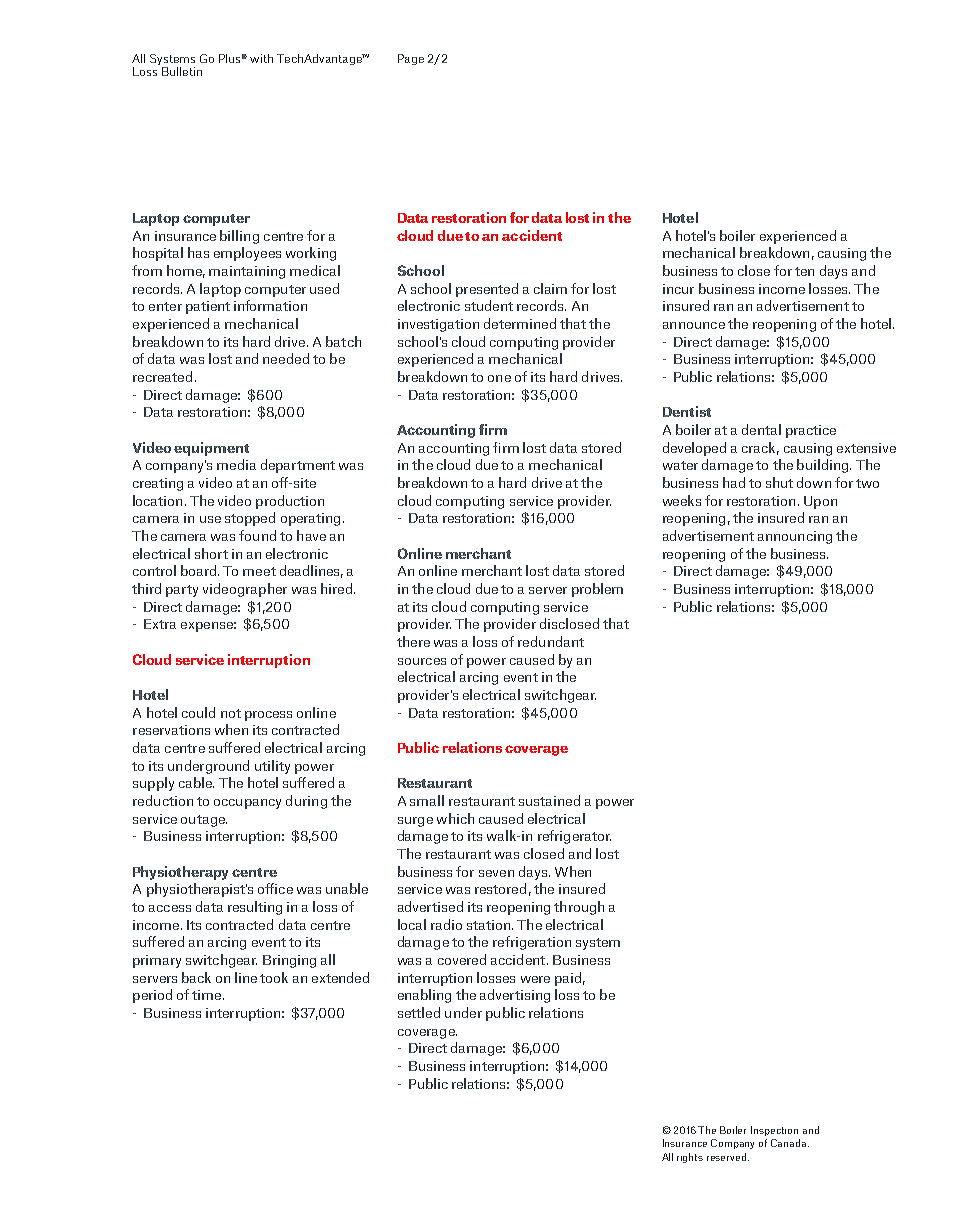 This screenshot has height=1232, width=953. Describe the element at coordinates (694, 325) in the screenshot. I see `announce` at that location.
